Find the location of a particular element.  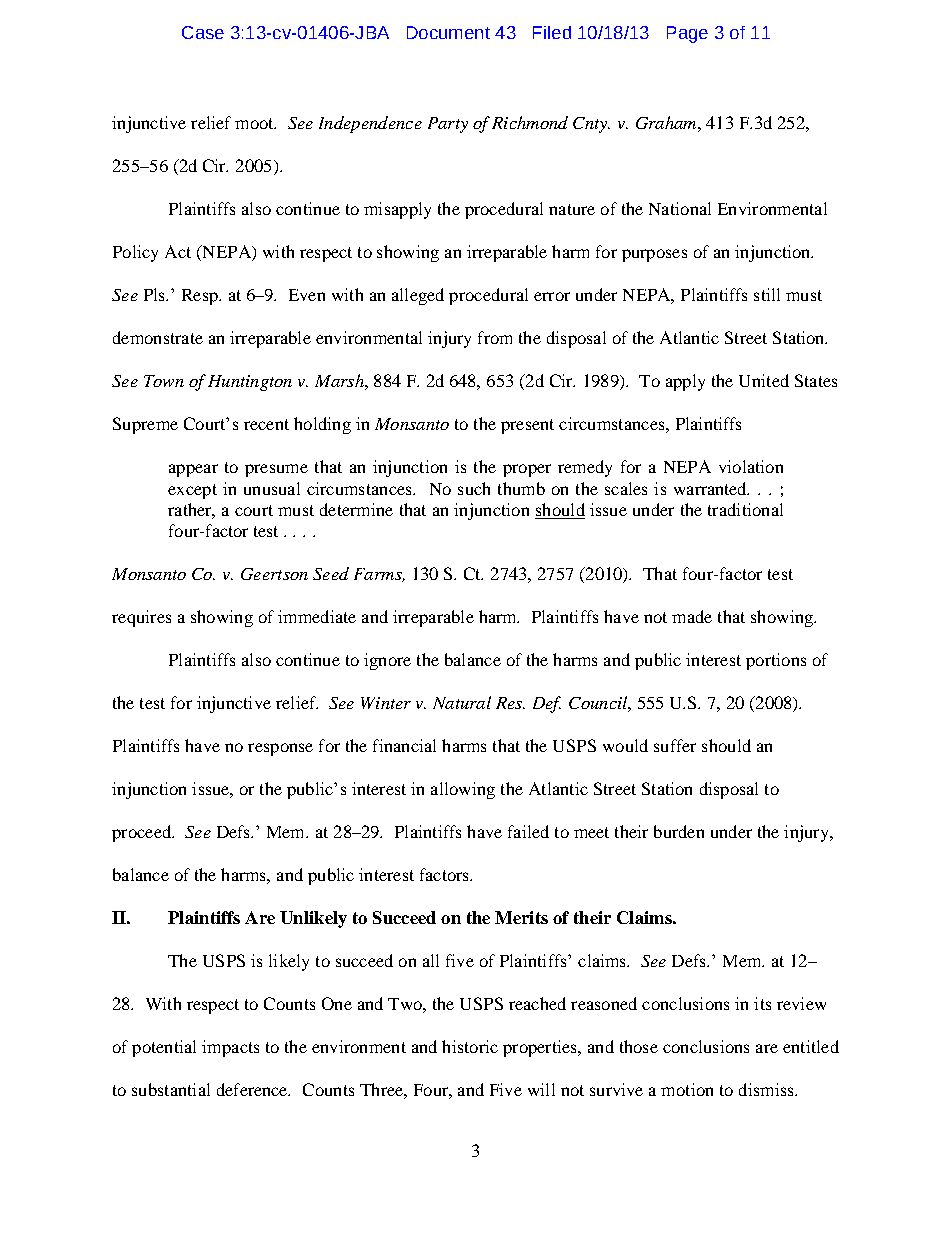

Natural is located at coordinates (462, 702).
